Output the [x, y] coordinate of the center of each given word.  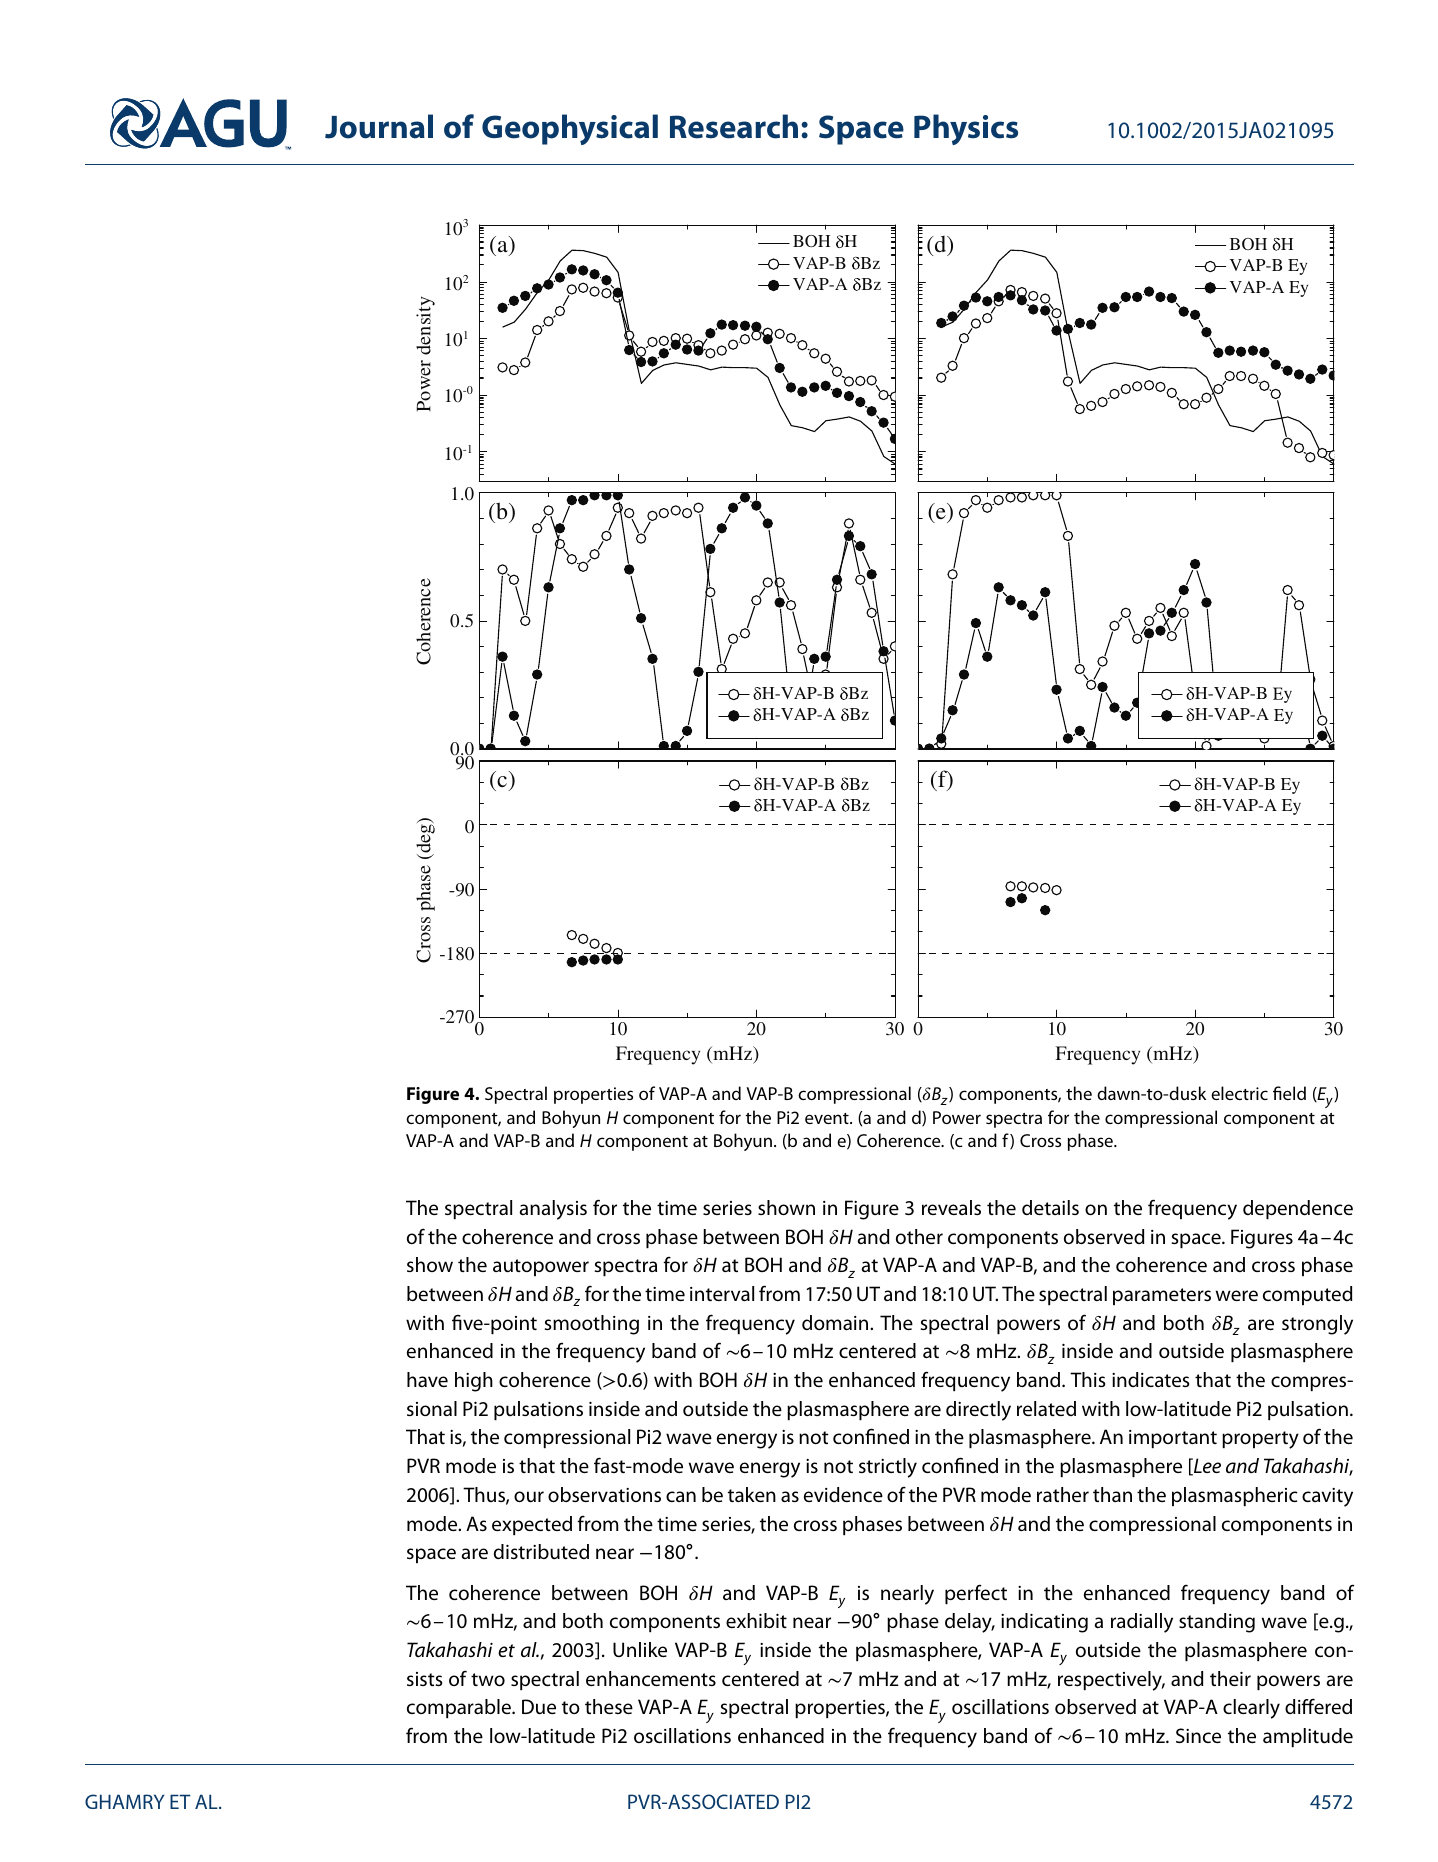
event [828, 1118]
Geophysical [570, 129]
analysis [553, 1210]
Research [734, 126]
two [488, 1680]
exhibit [756, 1620]
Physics [966, 129]
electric [1239, 1093]
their [1230, 1678]
